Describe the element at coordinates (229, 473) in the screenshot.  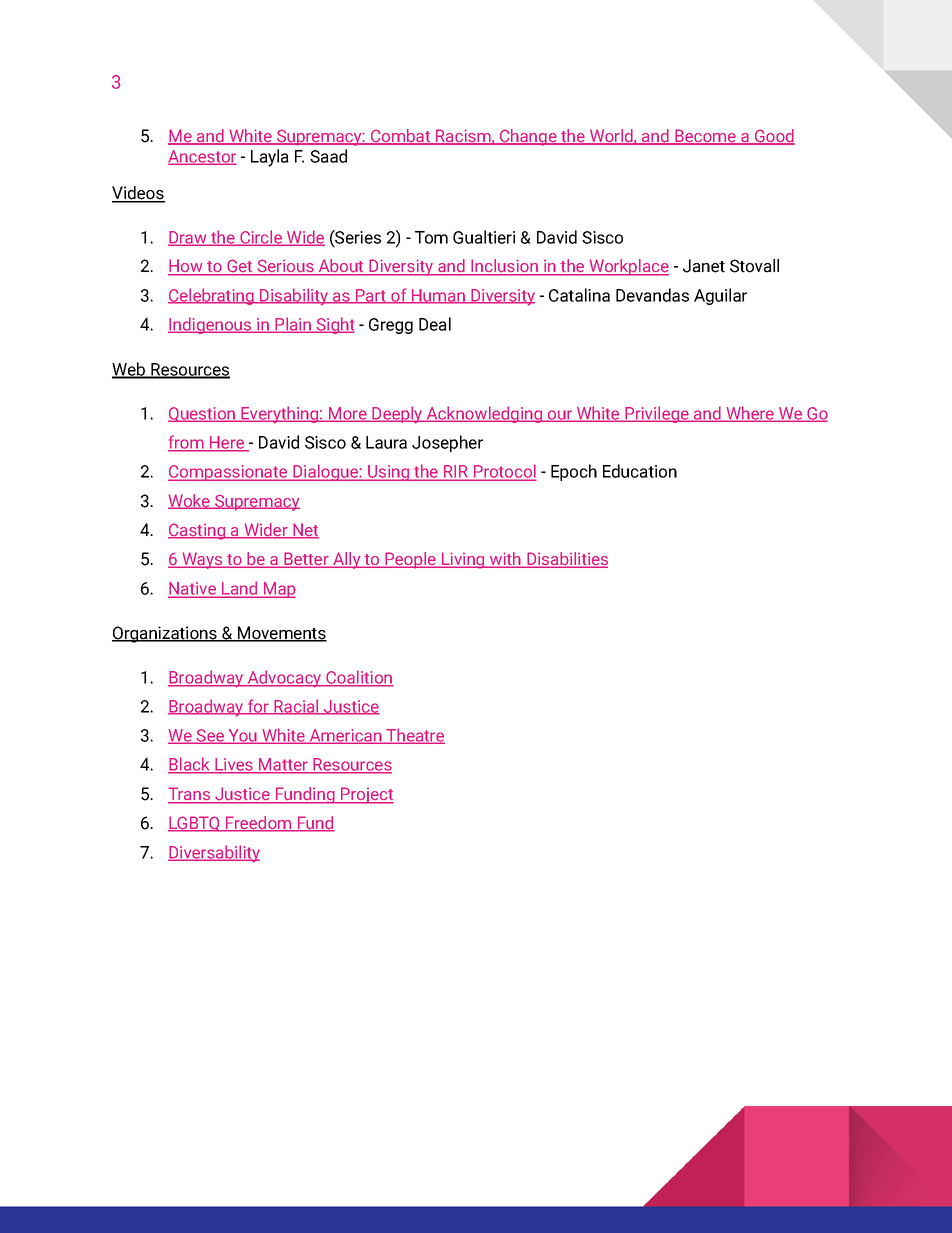
I see `Compassionate` at that location.
